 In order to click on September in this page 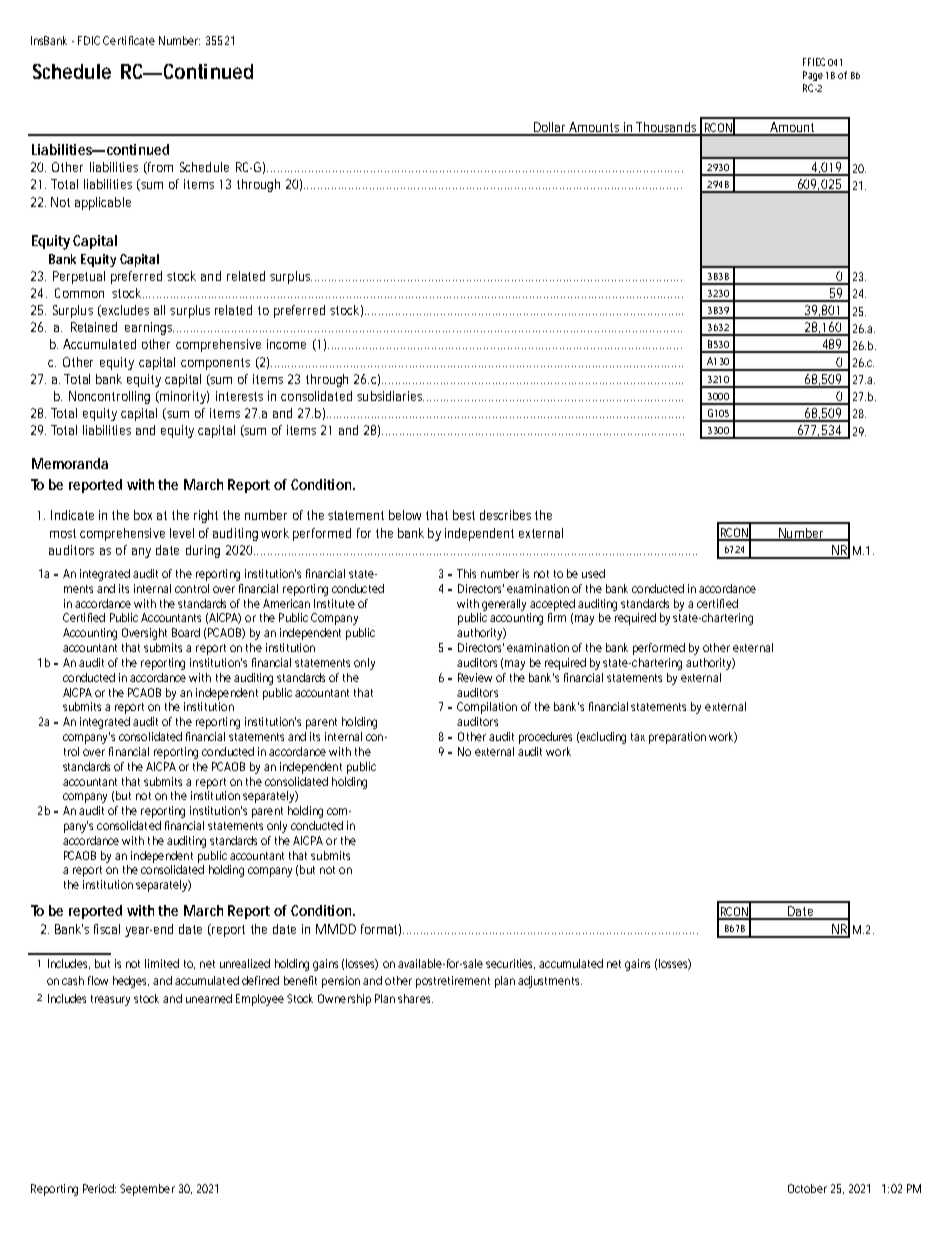, I will do `click(147, 1190)`.
